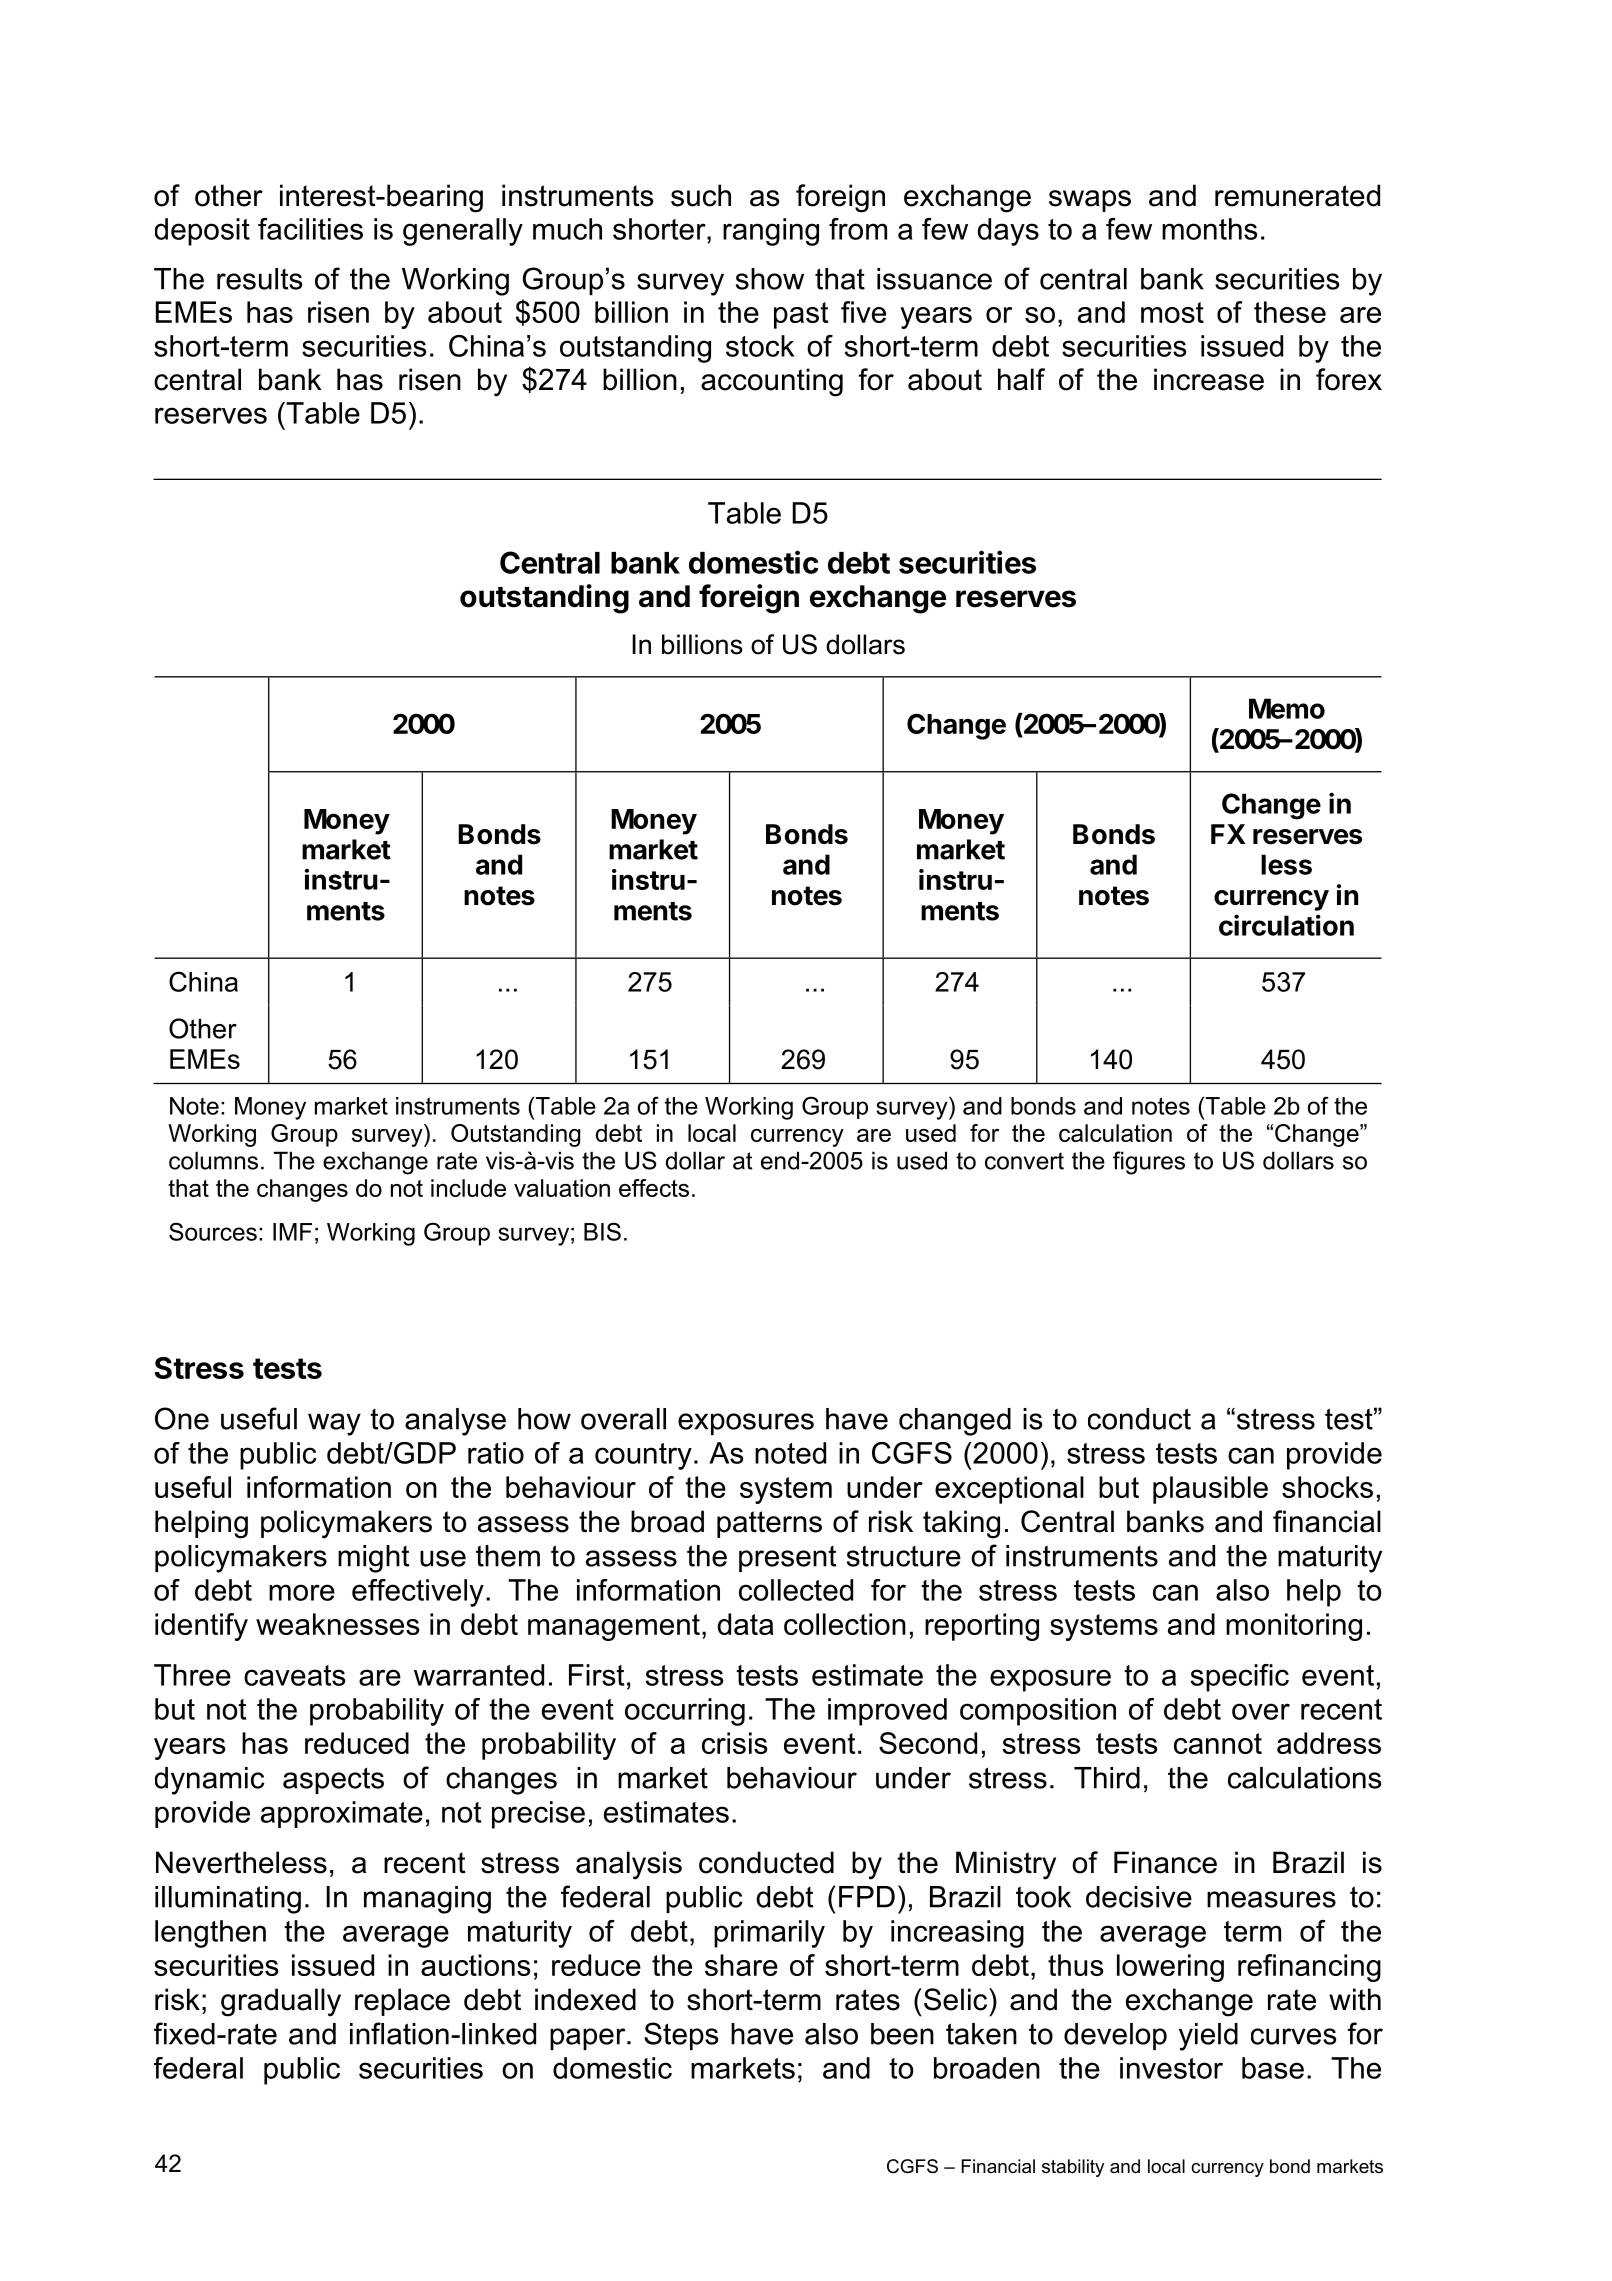  Describe the element at coordinates (292, 1232) in the page. I see `IMF` at that location.
